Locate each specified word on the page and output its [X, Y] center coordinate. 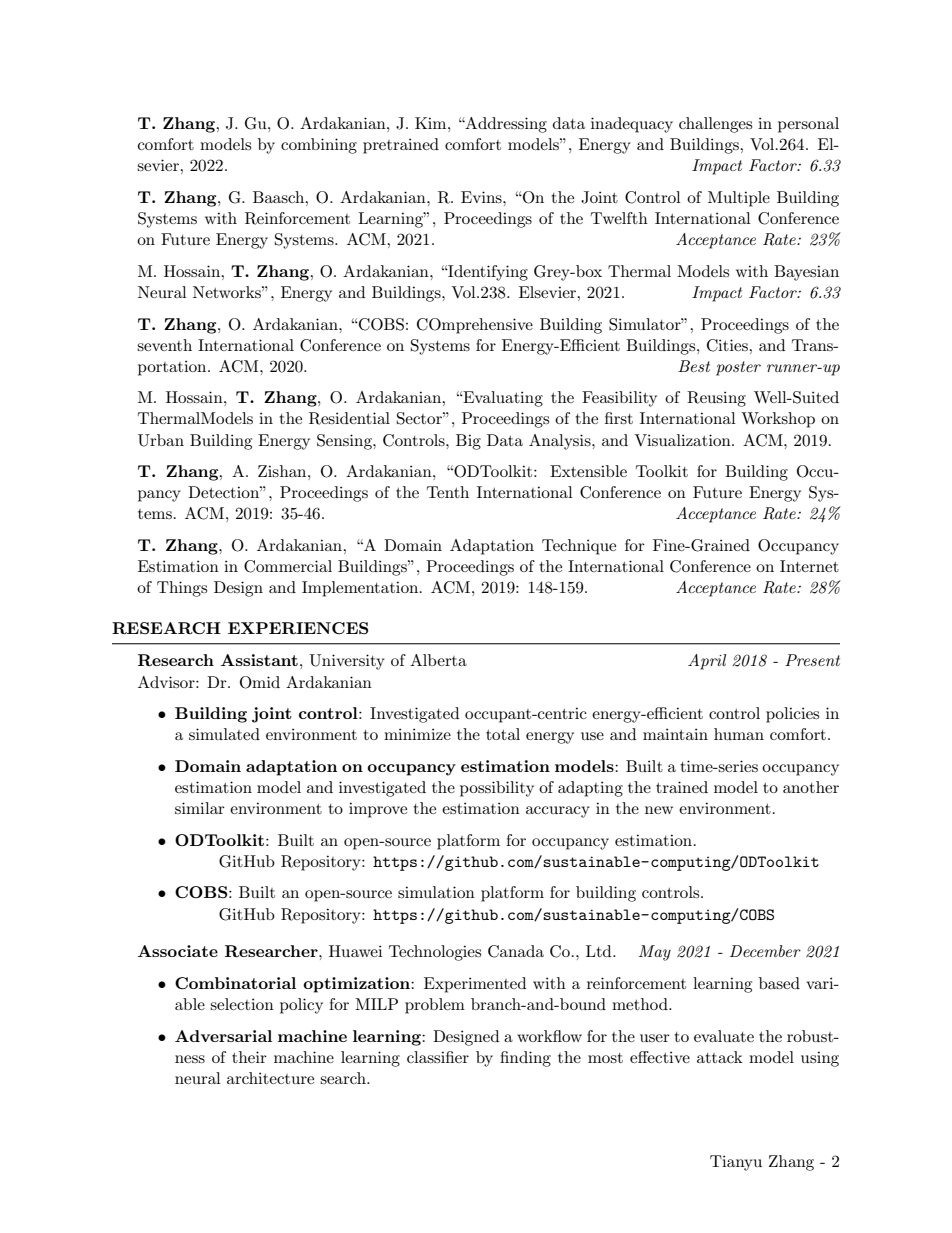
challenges [715, 125]
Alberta [438, 660]
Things [182, 589]
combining [319, 146]
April [707, 662]
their [249, 1057]
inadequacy [632, 125]
